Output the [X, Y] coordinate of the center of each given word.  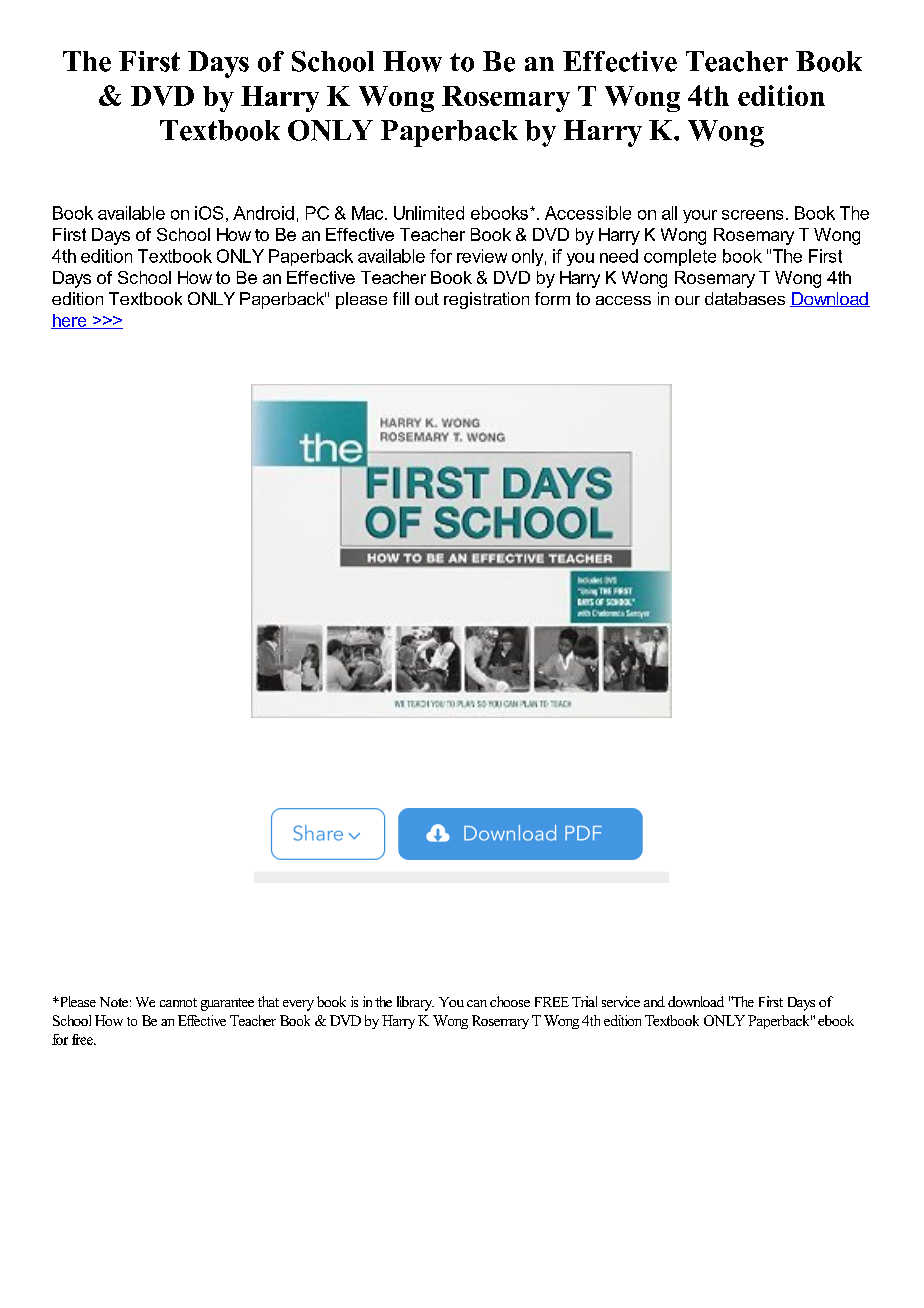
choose [510, 1001]
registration [486, 300]
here [70, 321]
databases [745, 298]
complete [680, 257]
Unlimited [429, 213]
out [427, 299]
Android [263, 213]
